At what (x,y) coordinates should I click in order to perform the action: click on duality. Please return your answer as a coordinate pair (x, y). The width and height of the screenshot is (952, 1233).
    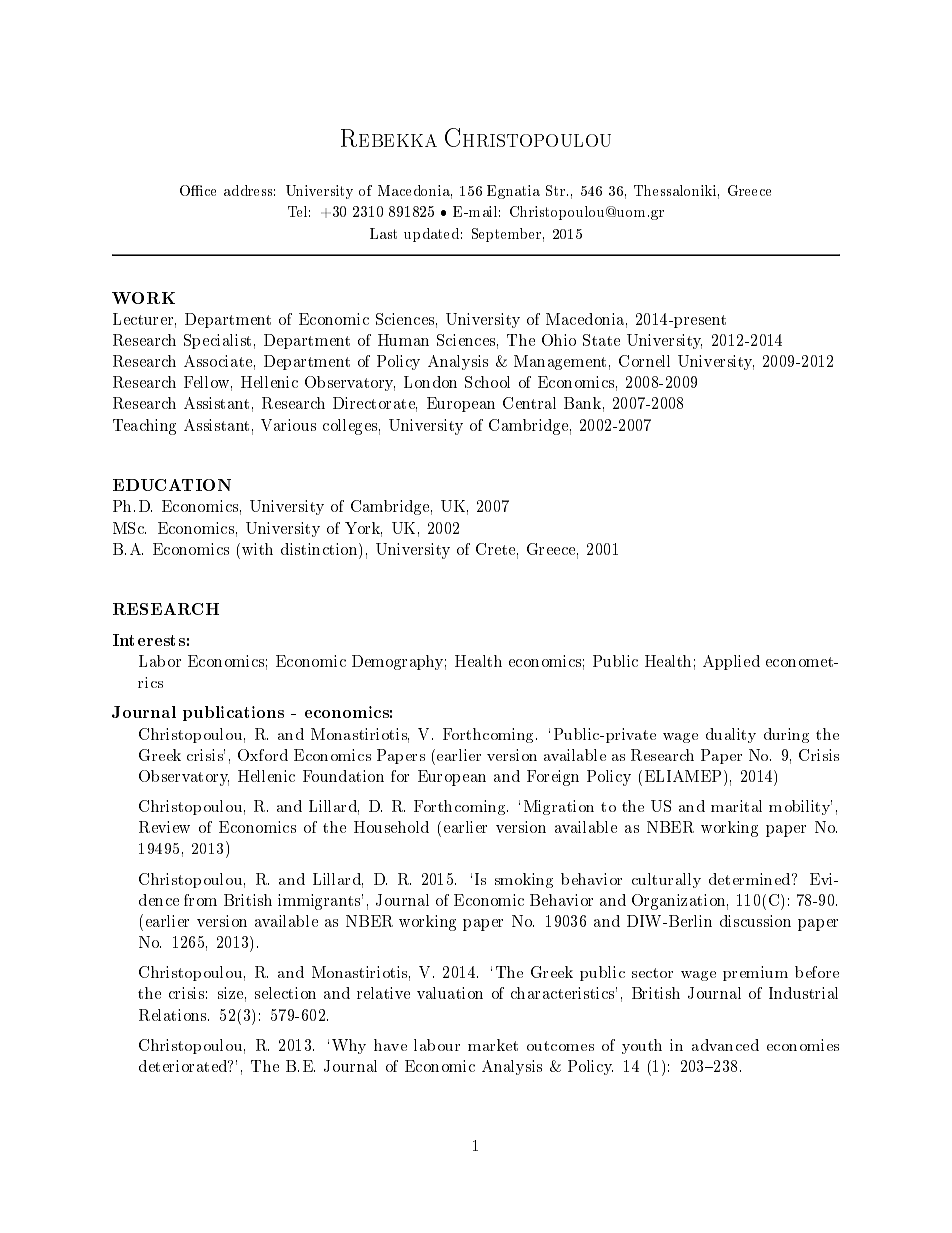
    Looking at the image, I should click on (731, 735).
